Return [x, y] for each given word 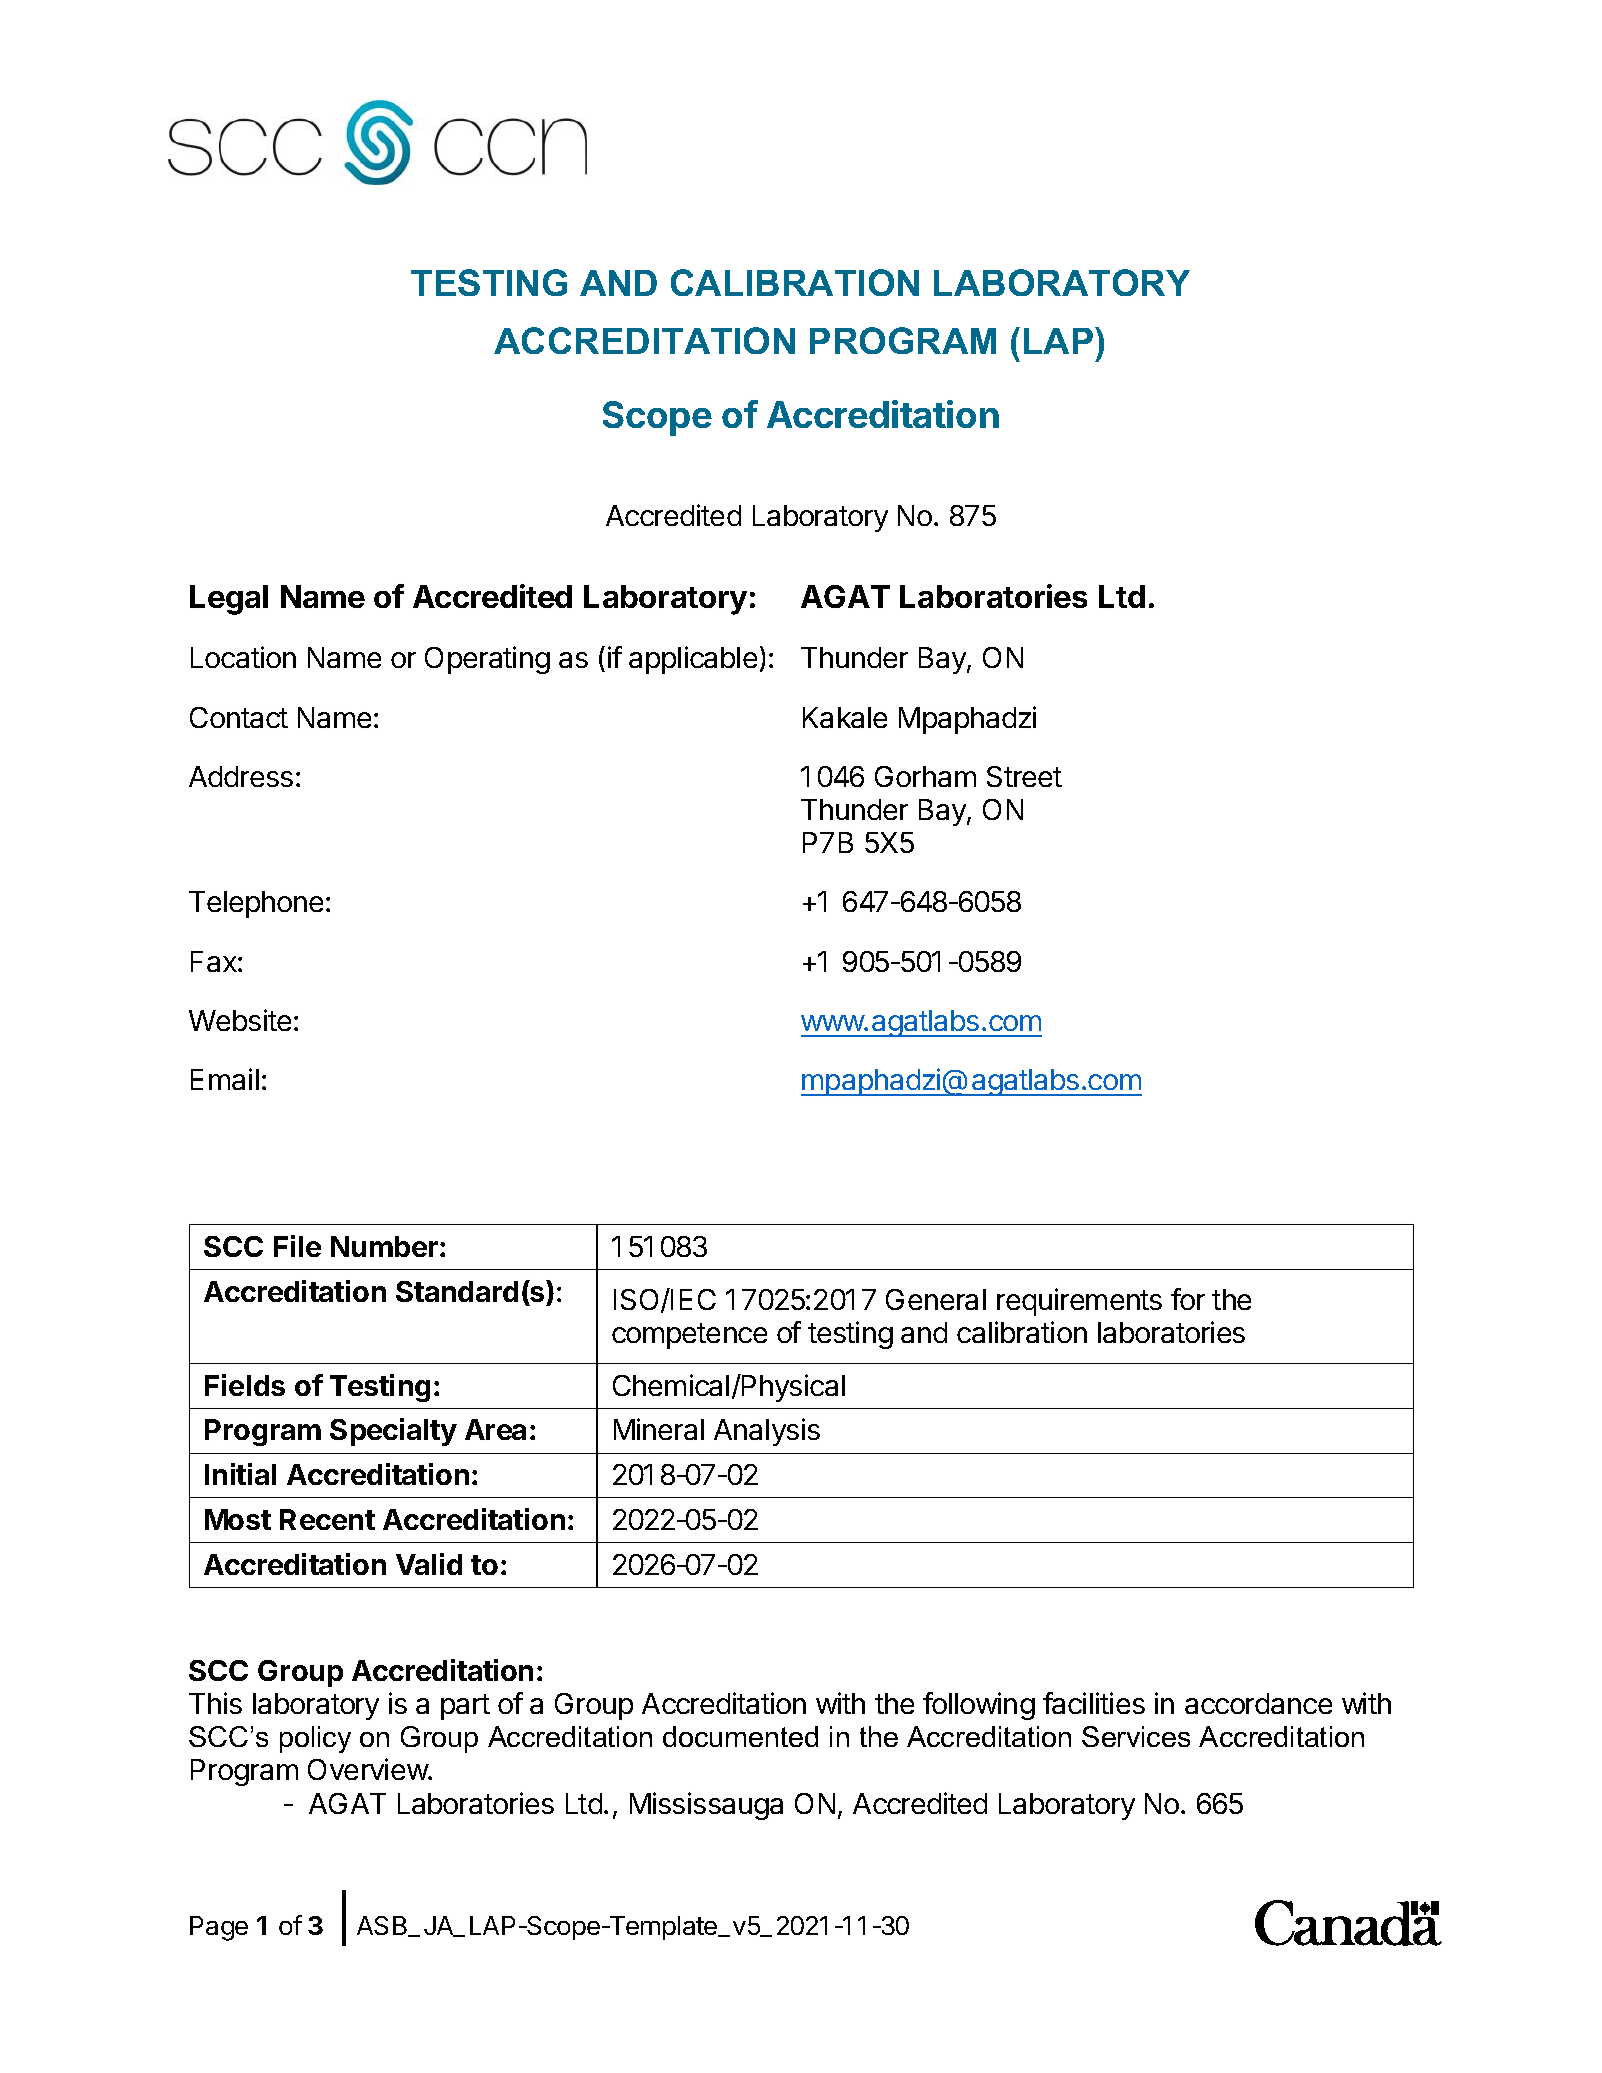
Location [243, 657]
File [297, 1246]
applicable [693, 660]
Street [1024, 776]
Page [219, 1928]
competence [689, 1336]
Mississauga [706, 1806]
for [1188, 1299]
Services [1136, 1736]
